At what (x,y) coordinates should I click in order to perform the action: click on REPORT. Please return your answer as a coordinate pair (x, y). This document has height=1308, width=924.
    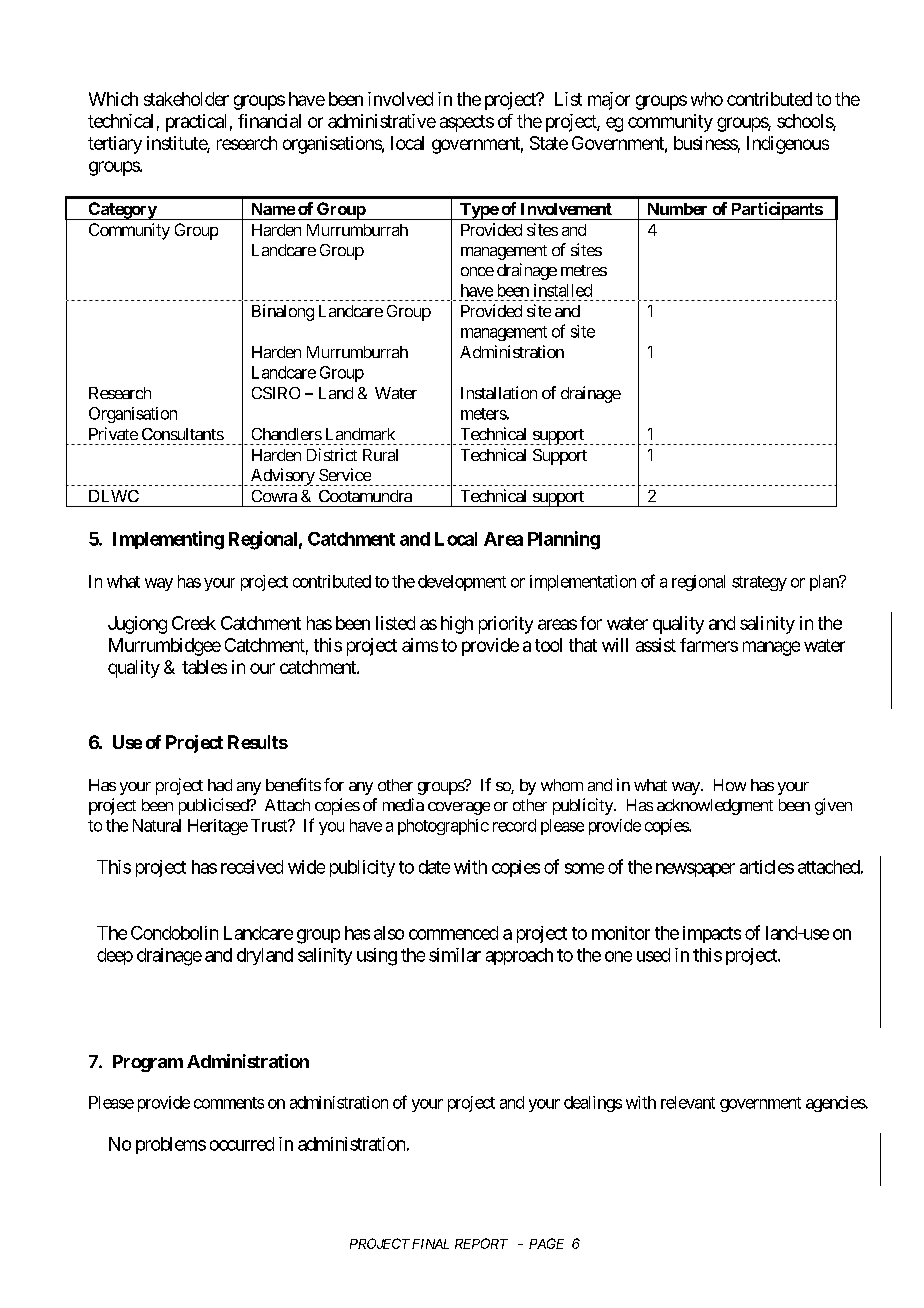
    Looking at the image, I should click on (481, 1243).
